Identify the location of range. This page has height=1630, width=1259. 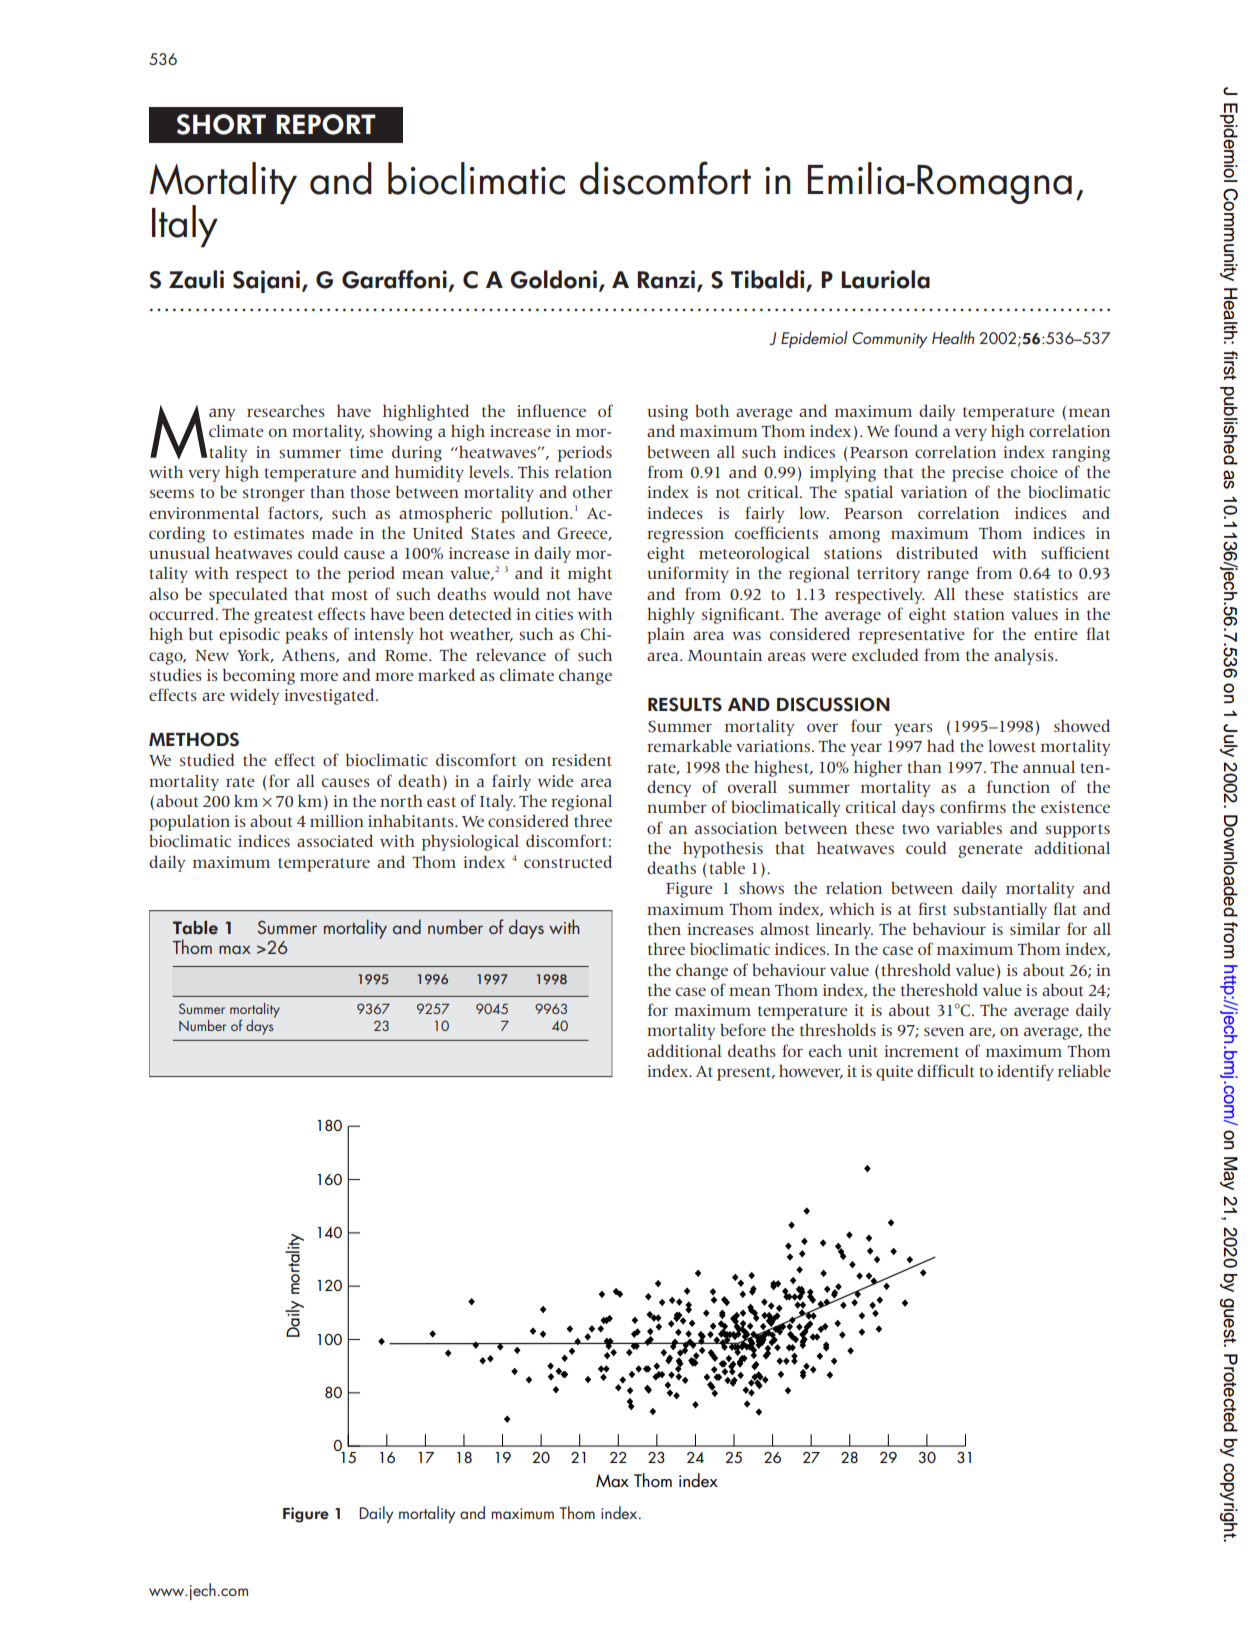
(948, 576).
